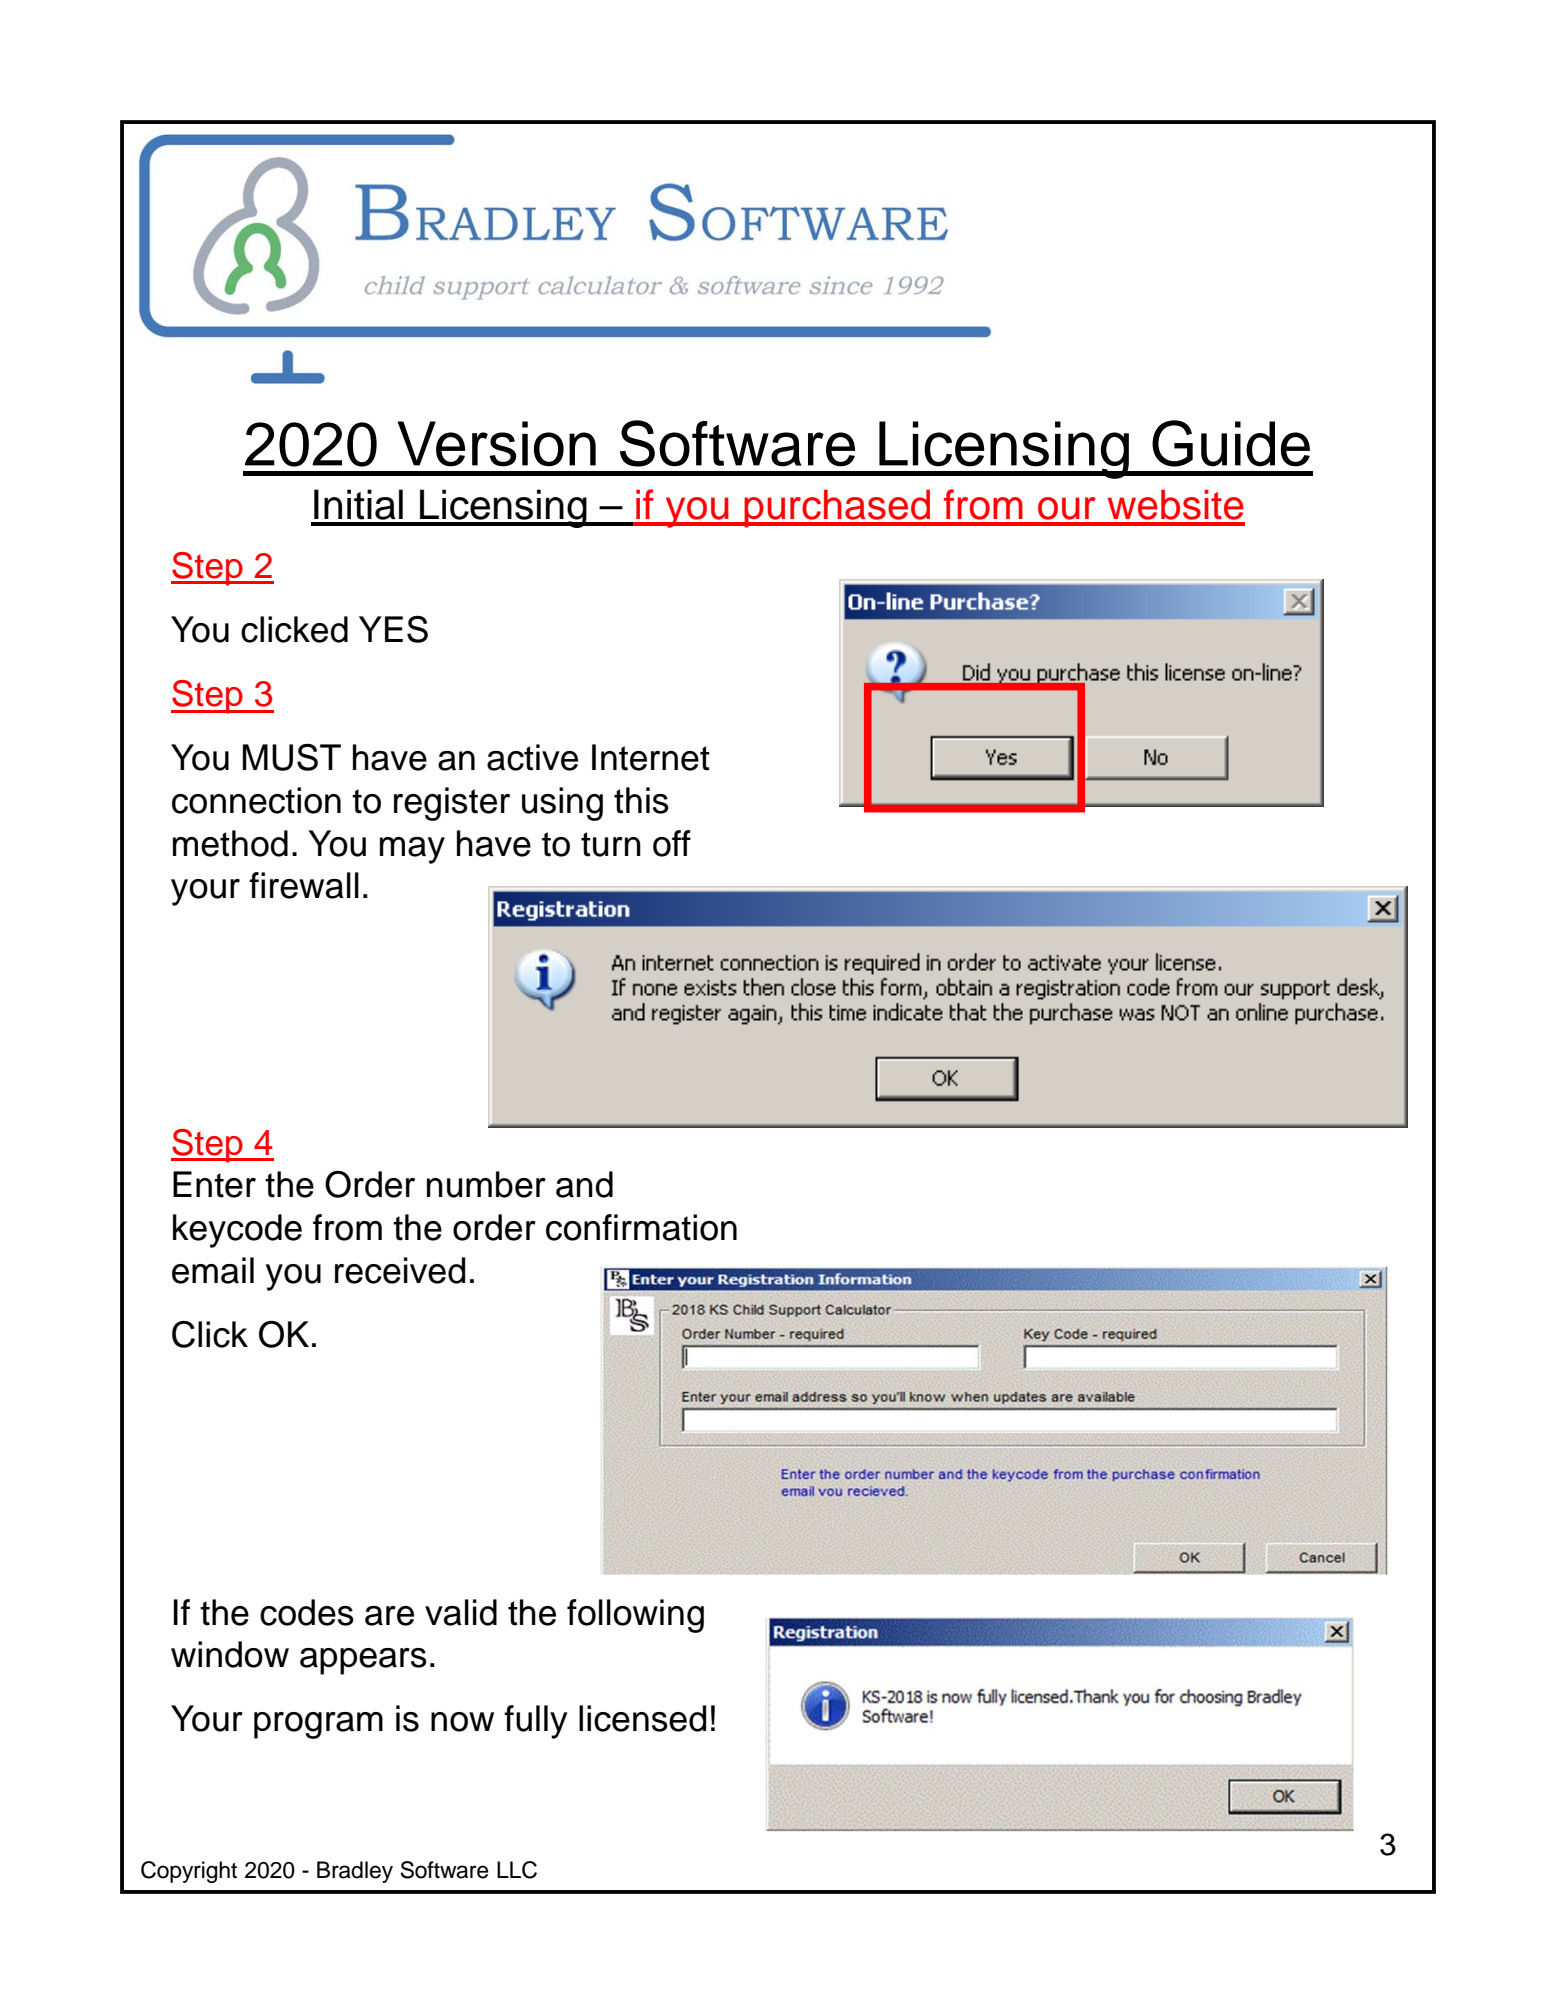 The image size is (1556, 2014). I want to click on Bradley, so click(355, 1872).
